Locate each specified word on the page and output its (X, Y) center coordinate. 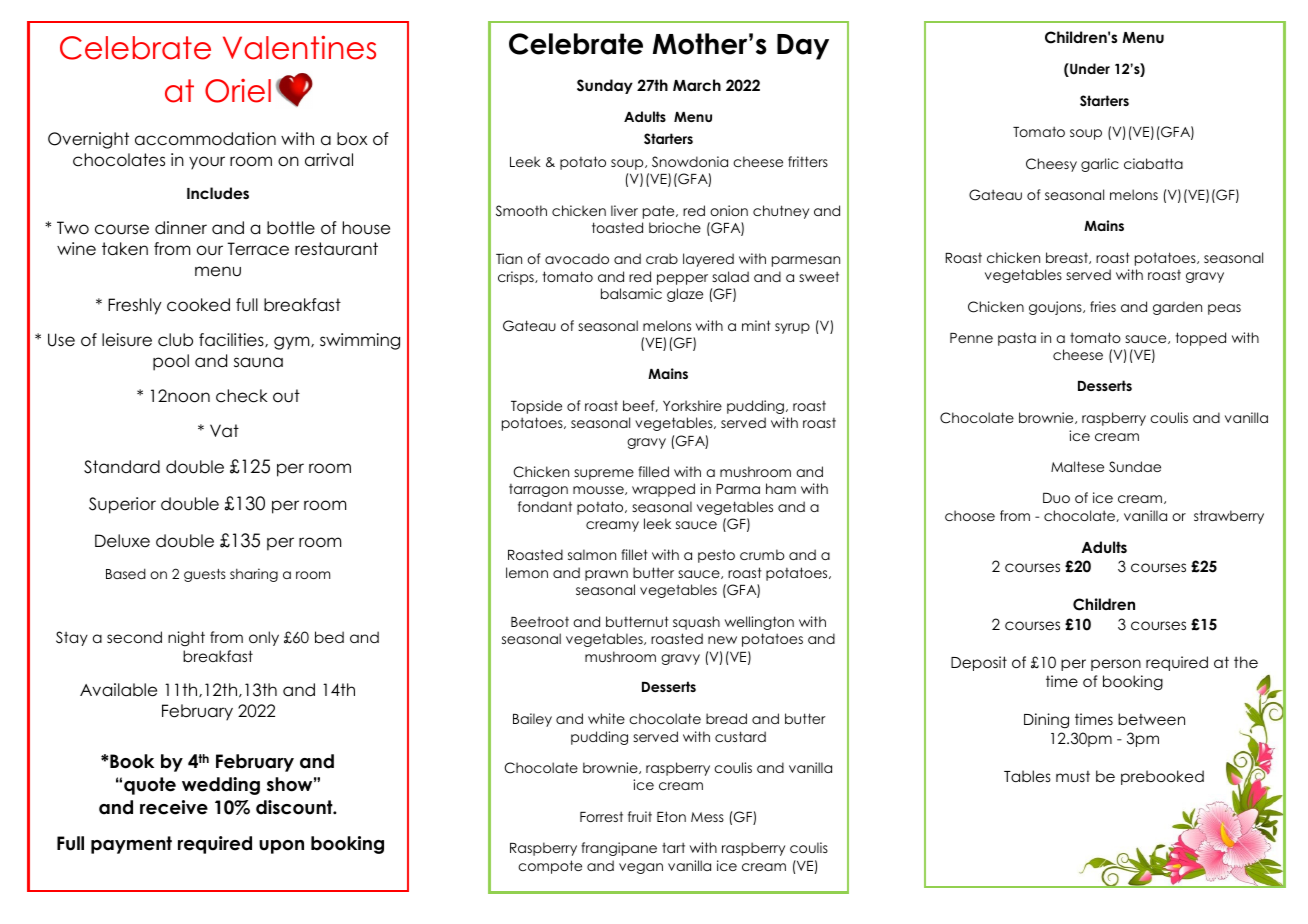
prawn (606, 575)
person (1116, 665)
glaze (685, 295)
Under (1089, 70)
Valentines (299, 48)
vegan (641, 868)
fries (1103, 306)
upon (281, 847)
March (697, 85)
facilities (232, 340)
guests (205, 575)
